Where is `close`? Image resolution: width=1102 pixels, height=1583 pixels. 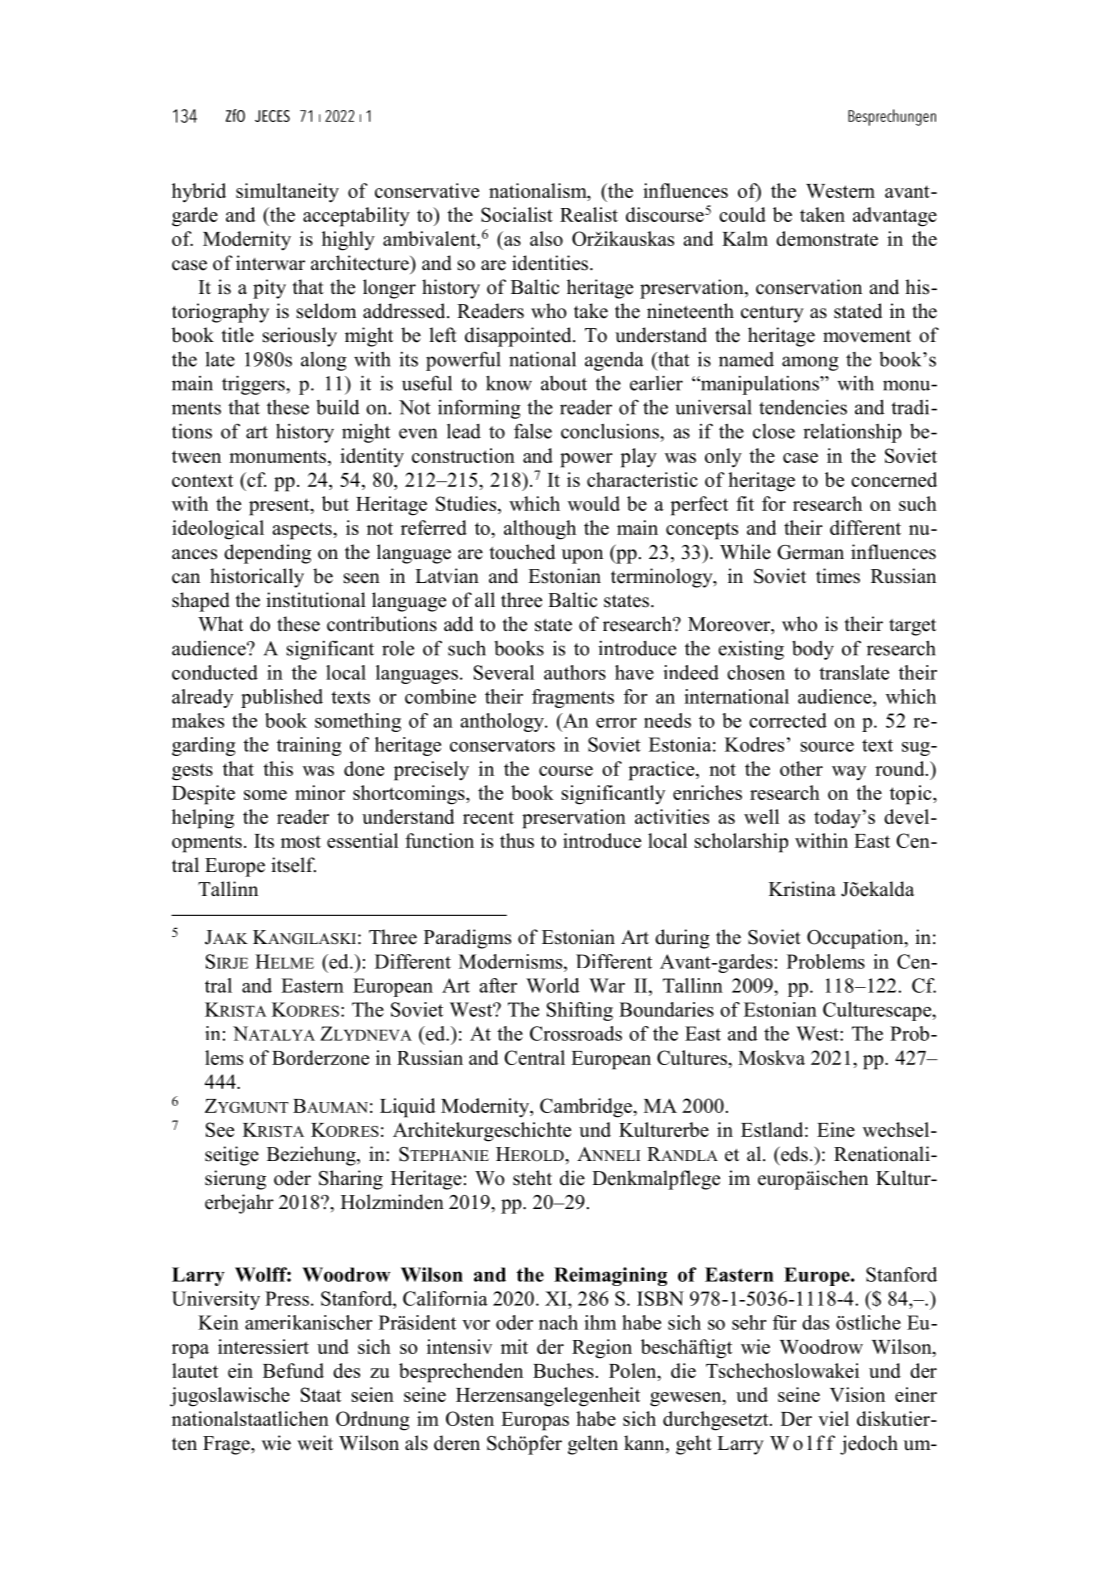
close is located at coordinates (774, 431).
